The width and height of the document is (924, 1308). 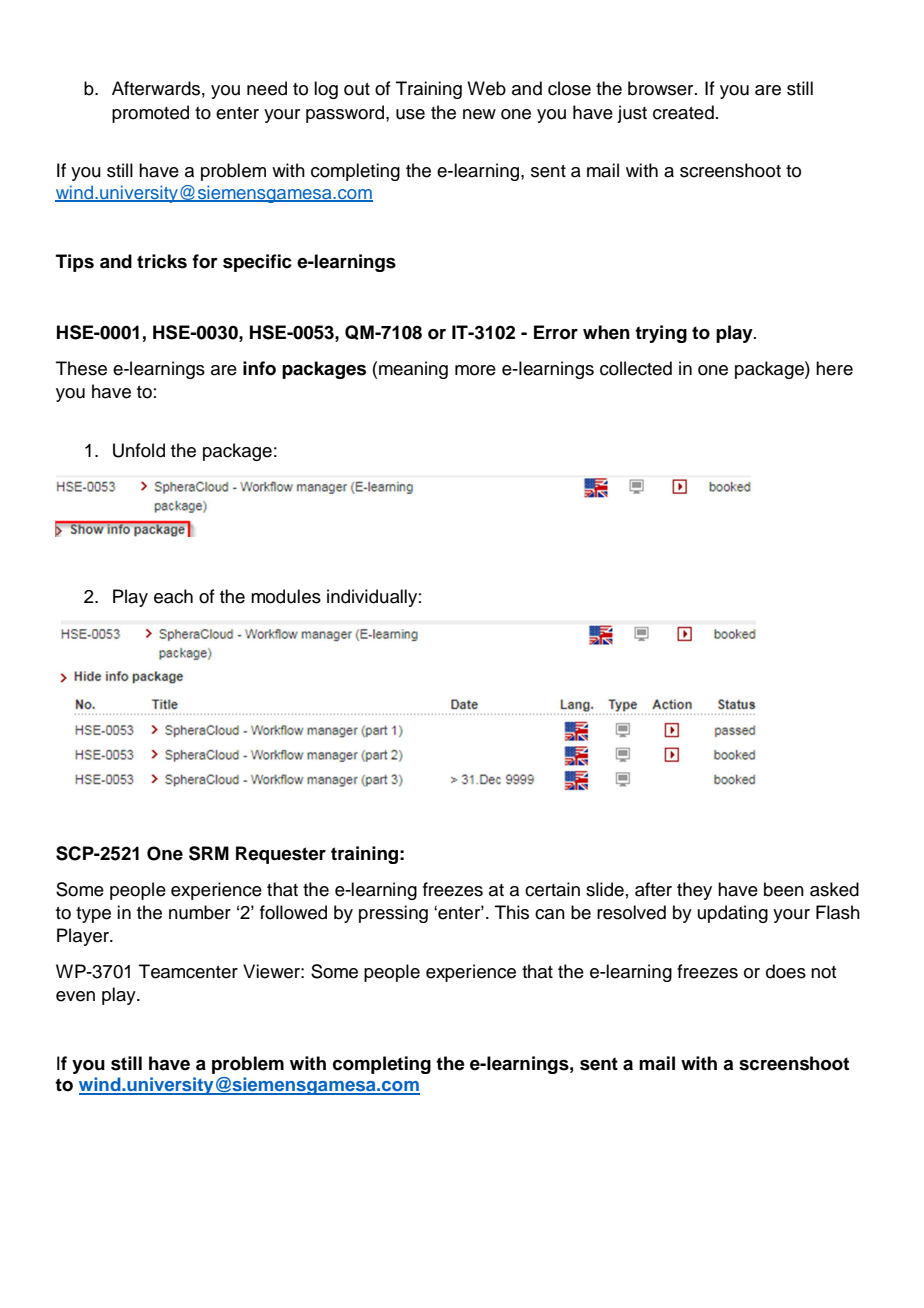 I want to click on number, so click(x=200, y=912).
